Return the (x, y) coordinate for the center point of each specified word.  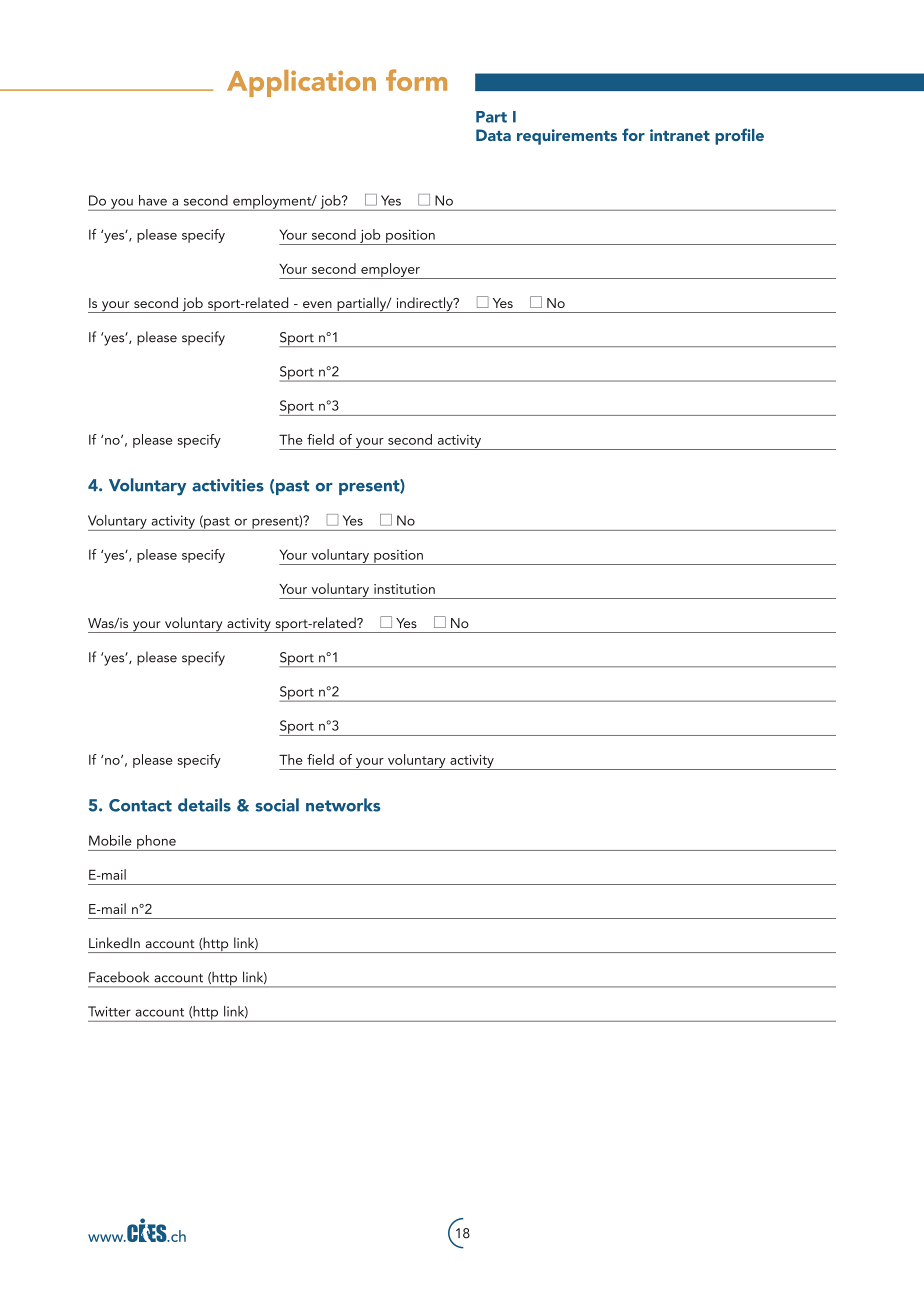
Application (301, 83)
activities (228, 485)
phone (156, 843)
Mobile (110, 840)
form (416, 80)
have (153, 200)
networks (343, 805)
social (277, 805)
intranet (680, 135)
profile (739, 136)
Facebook (119, 977)
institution (404, 589)
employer (390, 271)
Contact (140, 805)
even (317, 304)
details (204, 805)
